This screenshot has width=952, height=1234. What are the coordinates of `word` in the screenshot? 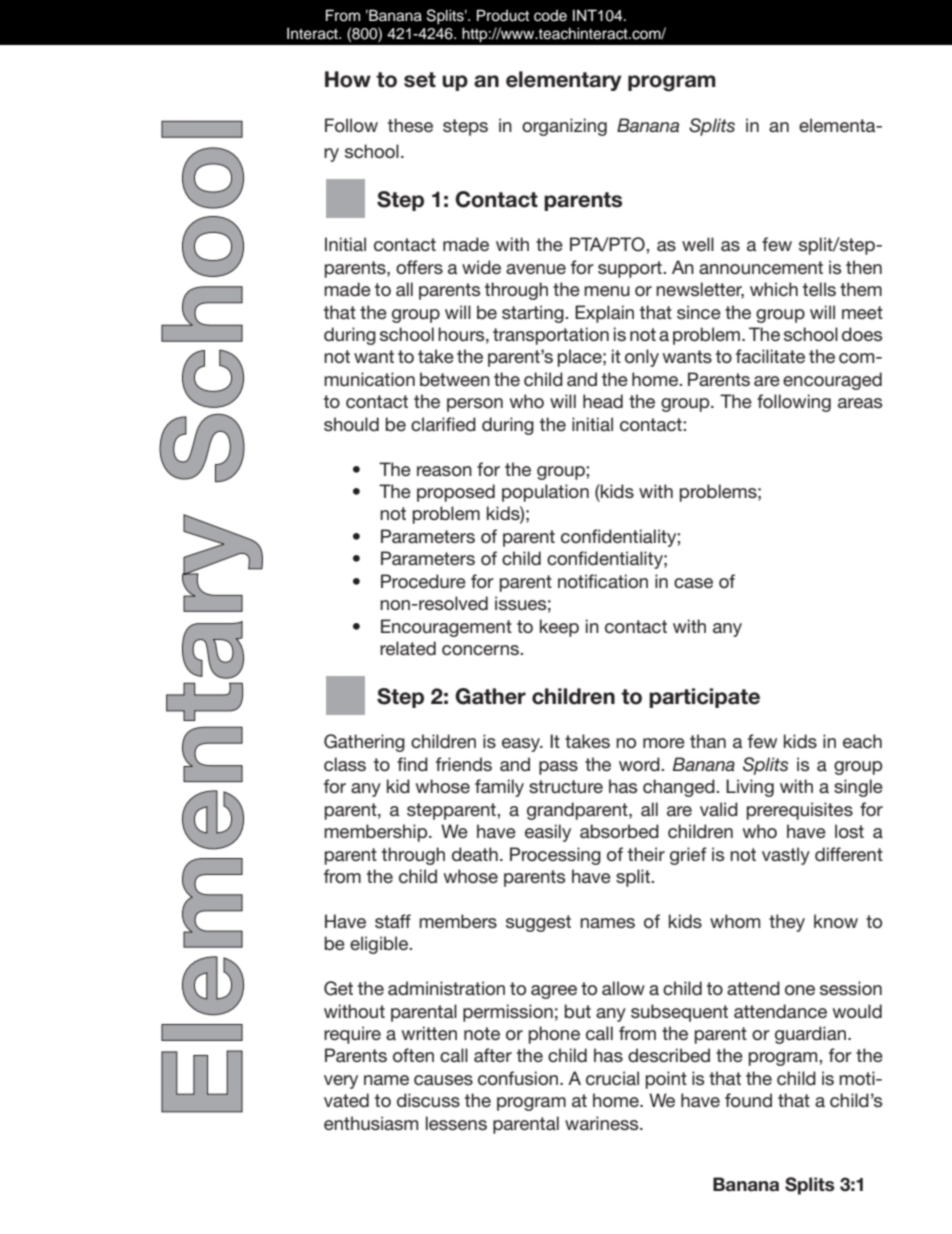 It's located at (640, 764).
